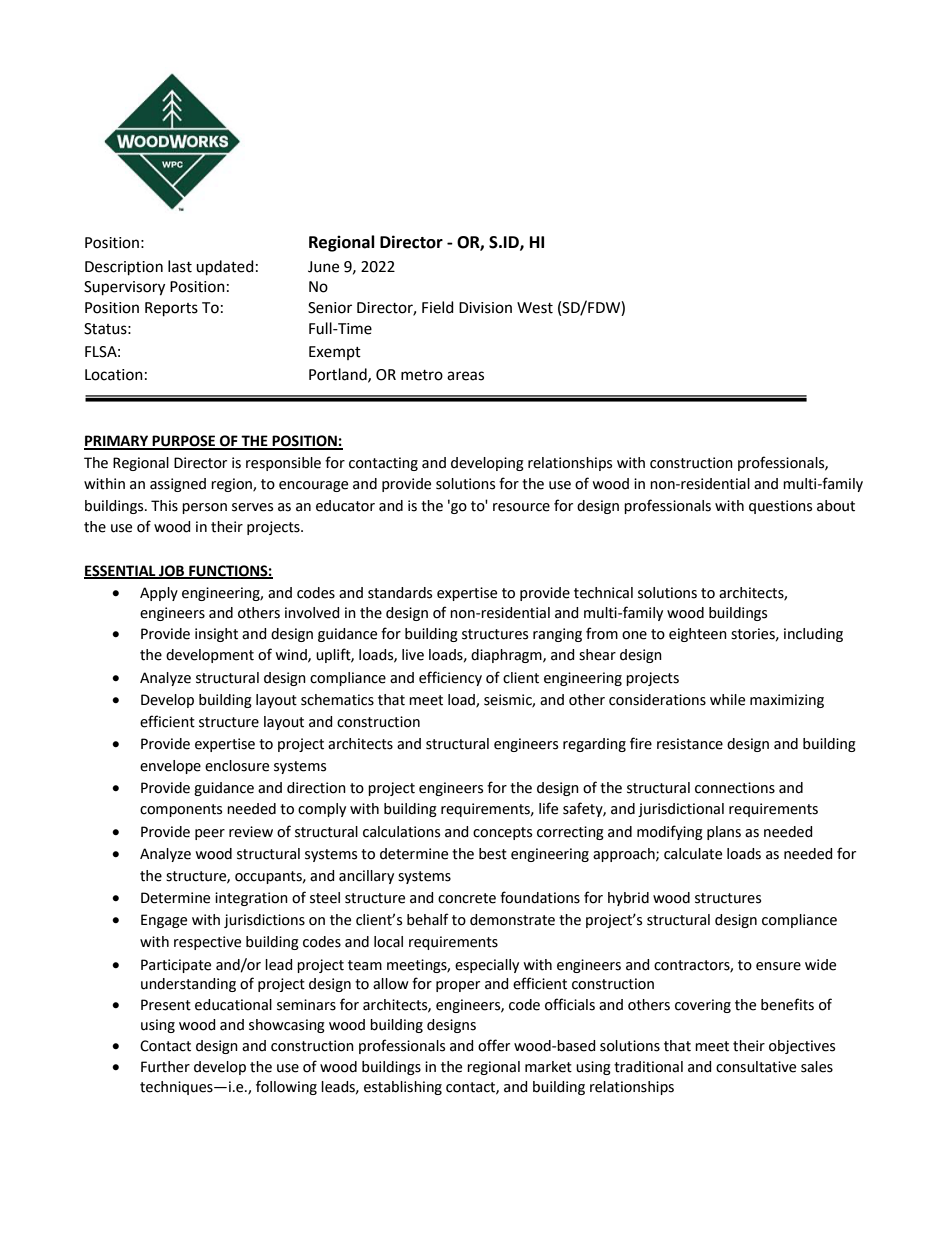 The width and height of the screenshot is (952, 1233). Describe the element at coordinates (467, 898) in the screenshot. I see `concrete` at that location.
